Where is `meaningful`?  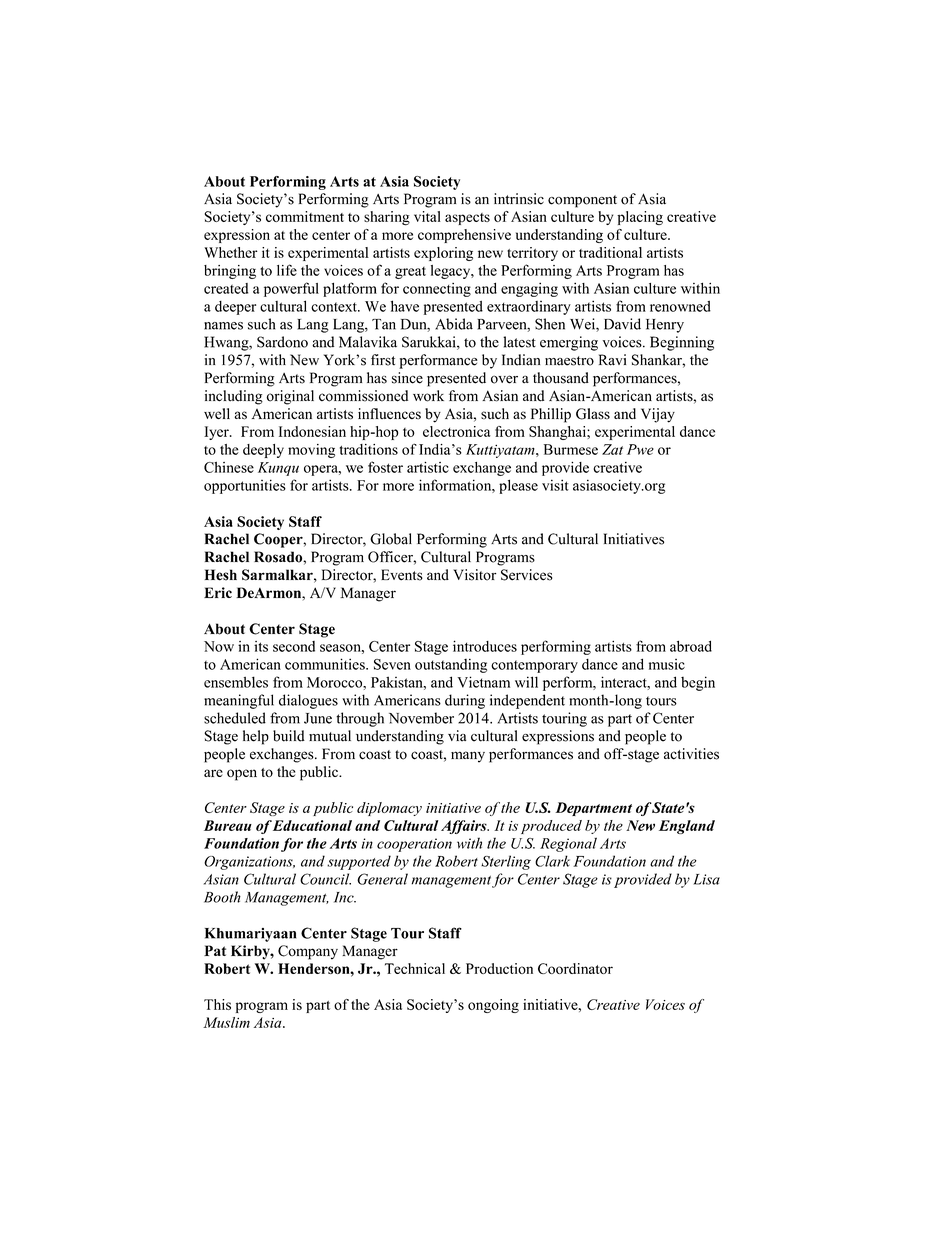
meaningful is located at coordinates (239, 701).
